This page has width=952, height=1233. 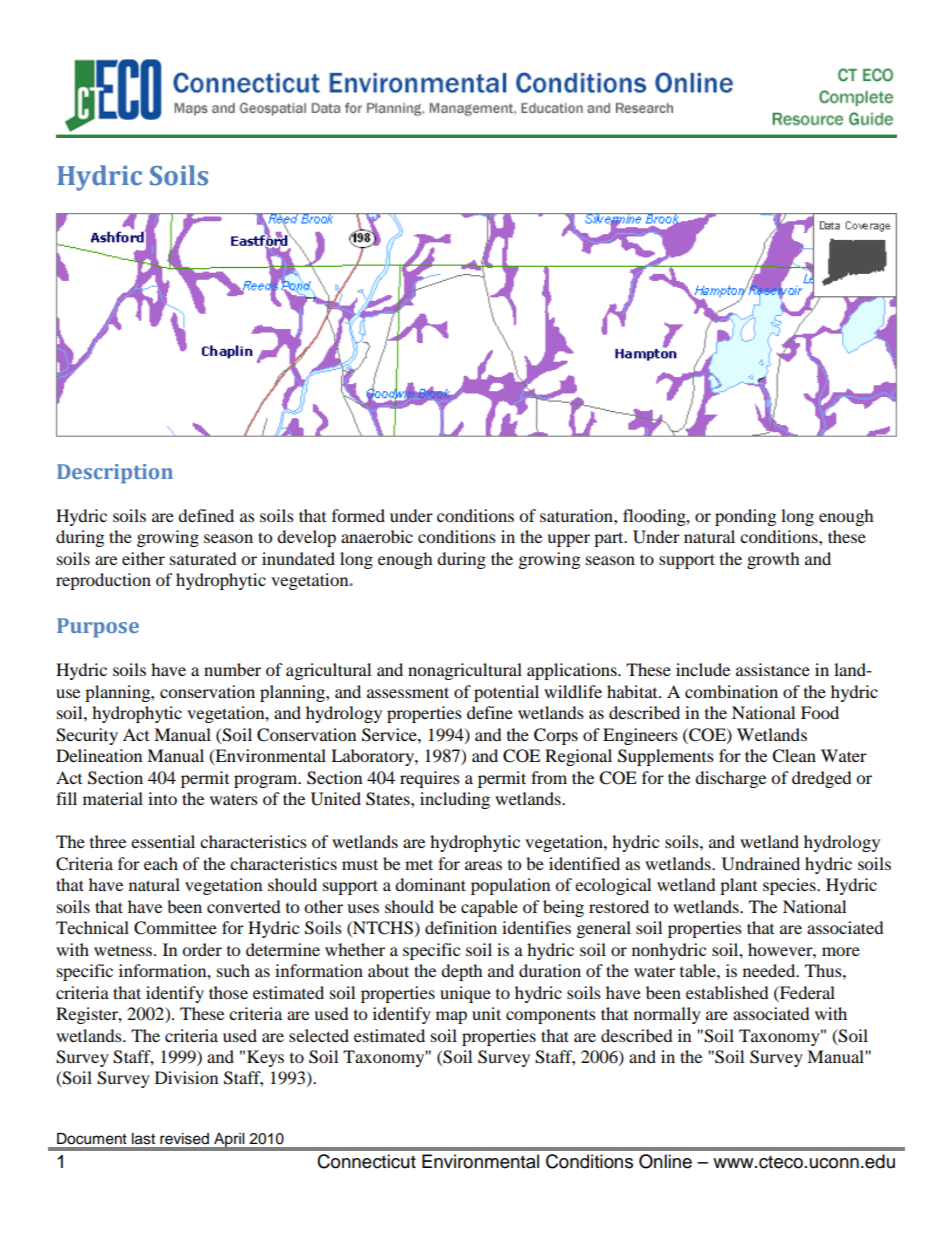 I want to click on definition, so click(x=461, y=927).
